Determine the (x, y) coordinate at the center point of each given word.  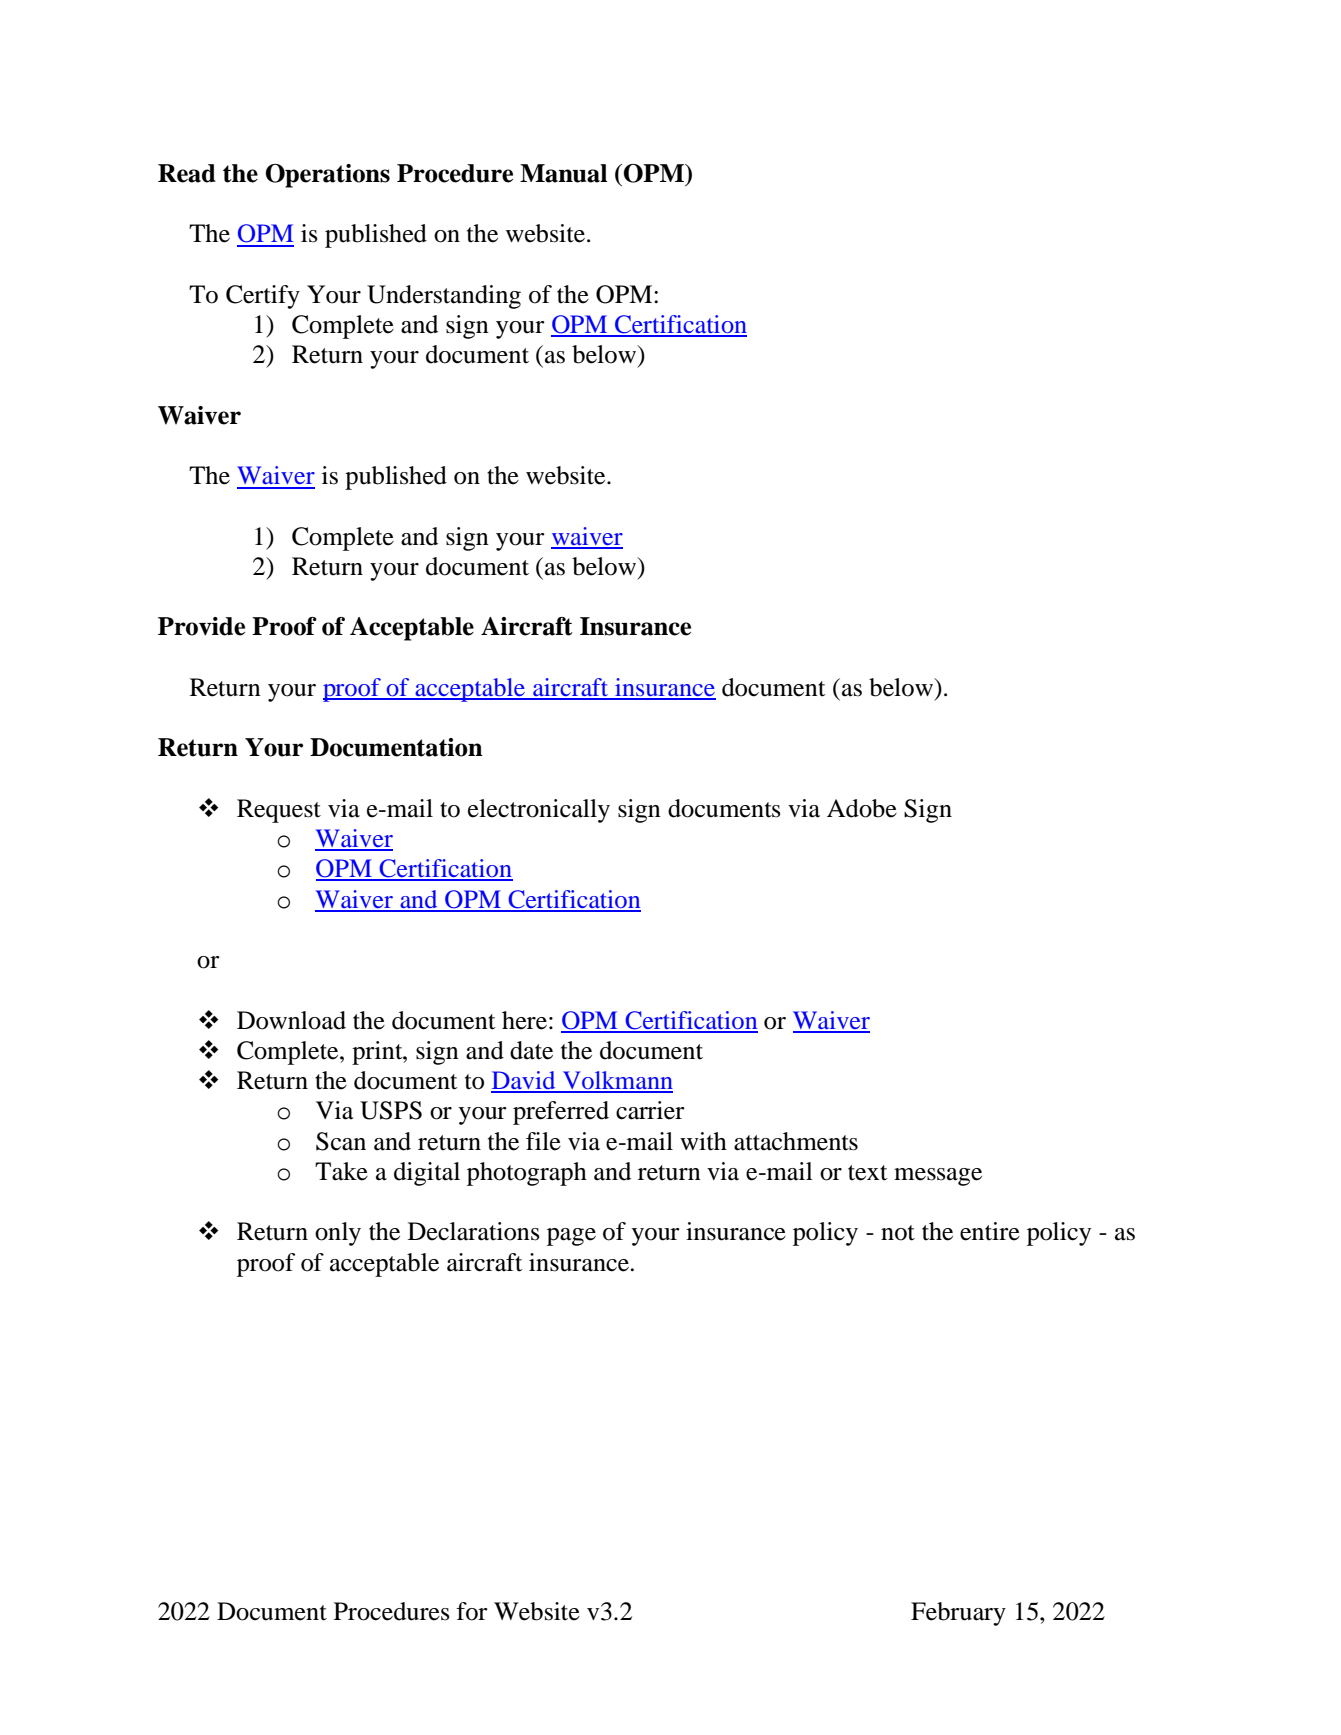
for (472, 1611)
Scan (341, 1141)
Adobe (862, 808)
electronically (539, 811)
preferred (561, 1113)
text (868, 1173)
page (571, 1237)
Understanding (444, 297)
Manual (563, 173)
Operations (328, 176)
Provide (201, 626)
